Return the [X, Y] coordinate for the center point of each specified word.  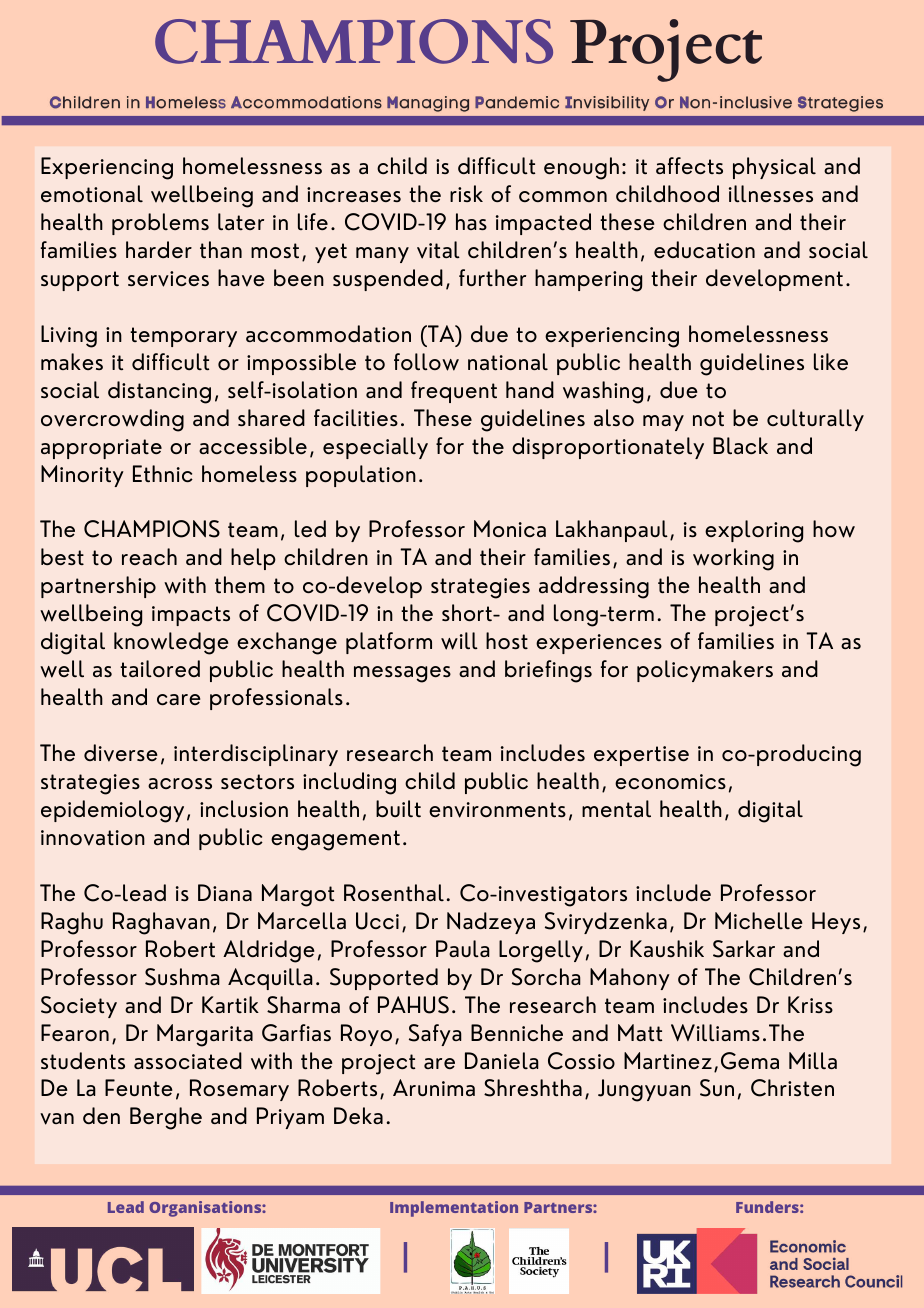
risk [466, 193]
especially [375, 448]
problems [160, 224]
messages [402, 674]
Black [740, 446]
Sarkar [744, 949]
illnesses [771, 193]
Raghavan [161, 923]
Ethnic [163, 473]
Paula [463, 948]
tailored [160, 668]
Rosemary [239, 1090]
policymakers [705, 671]
